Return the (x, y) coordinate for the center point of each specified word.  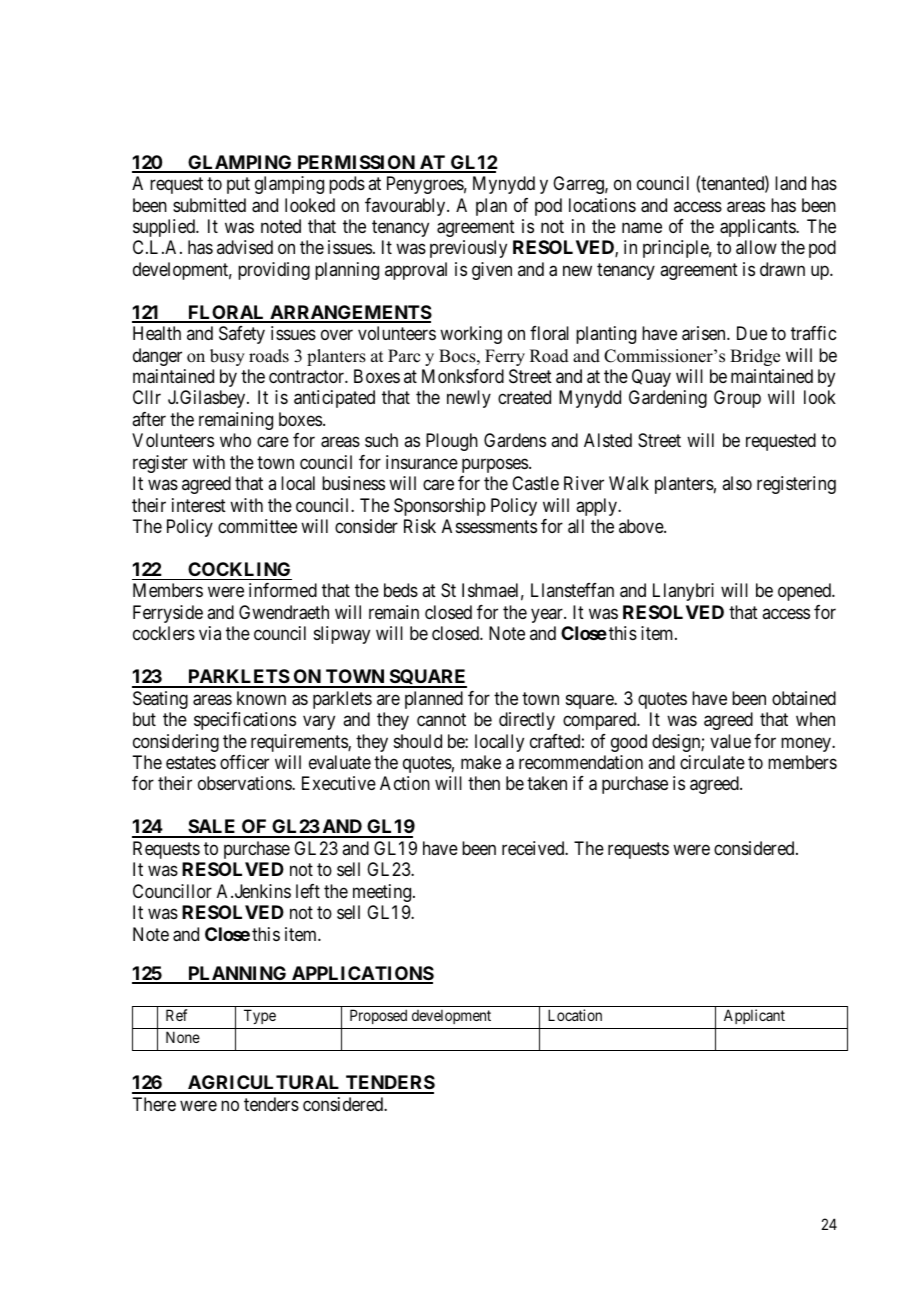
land (790, 183)
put (238, 185)
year (548, 615)
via (210, 633)
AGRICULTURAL (264, 1084)
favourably (406, 207)
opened (805, 592)
